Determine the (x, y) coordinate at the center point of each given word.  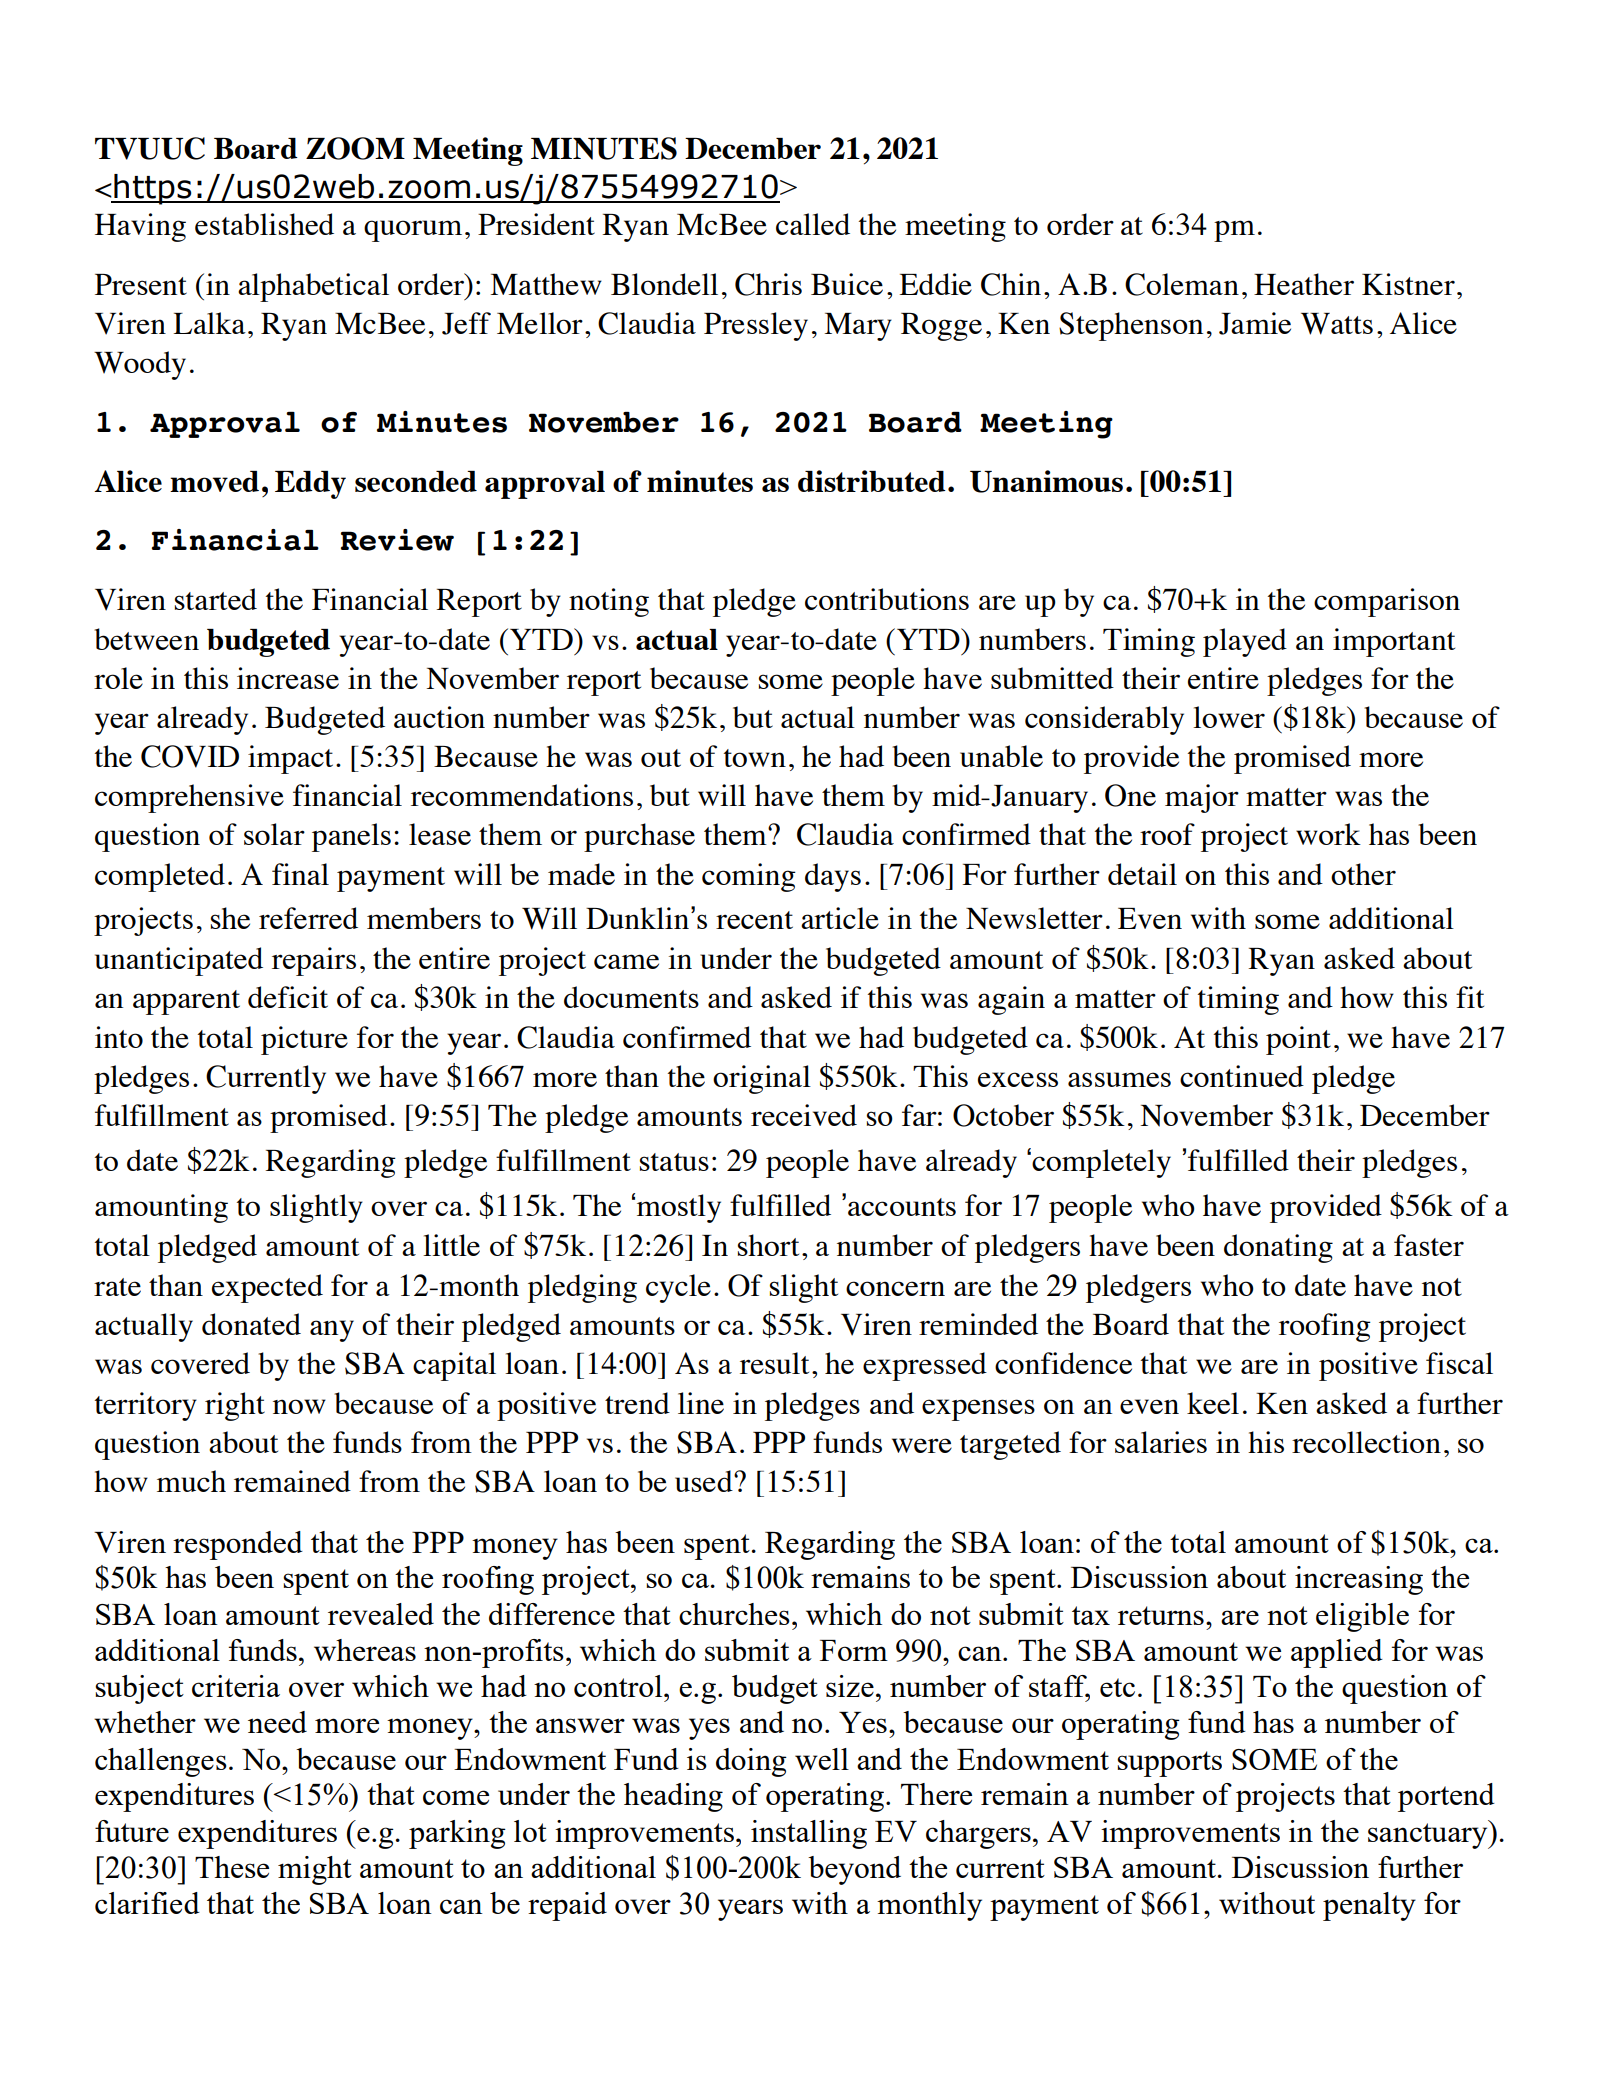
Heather (1304, 284)
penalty (1369, 1906)
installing (809, 1834)
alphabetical (313, 287)
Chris (768, 284)
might (315, 1870)
